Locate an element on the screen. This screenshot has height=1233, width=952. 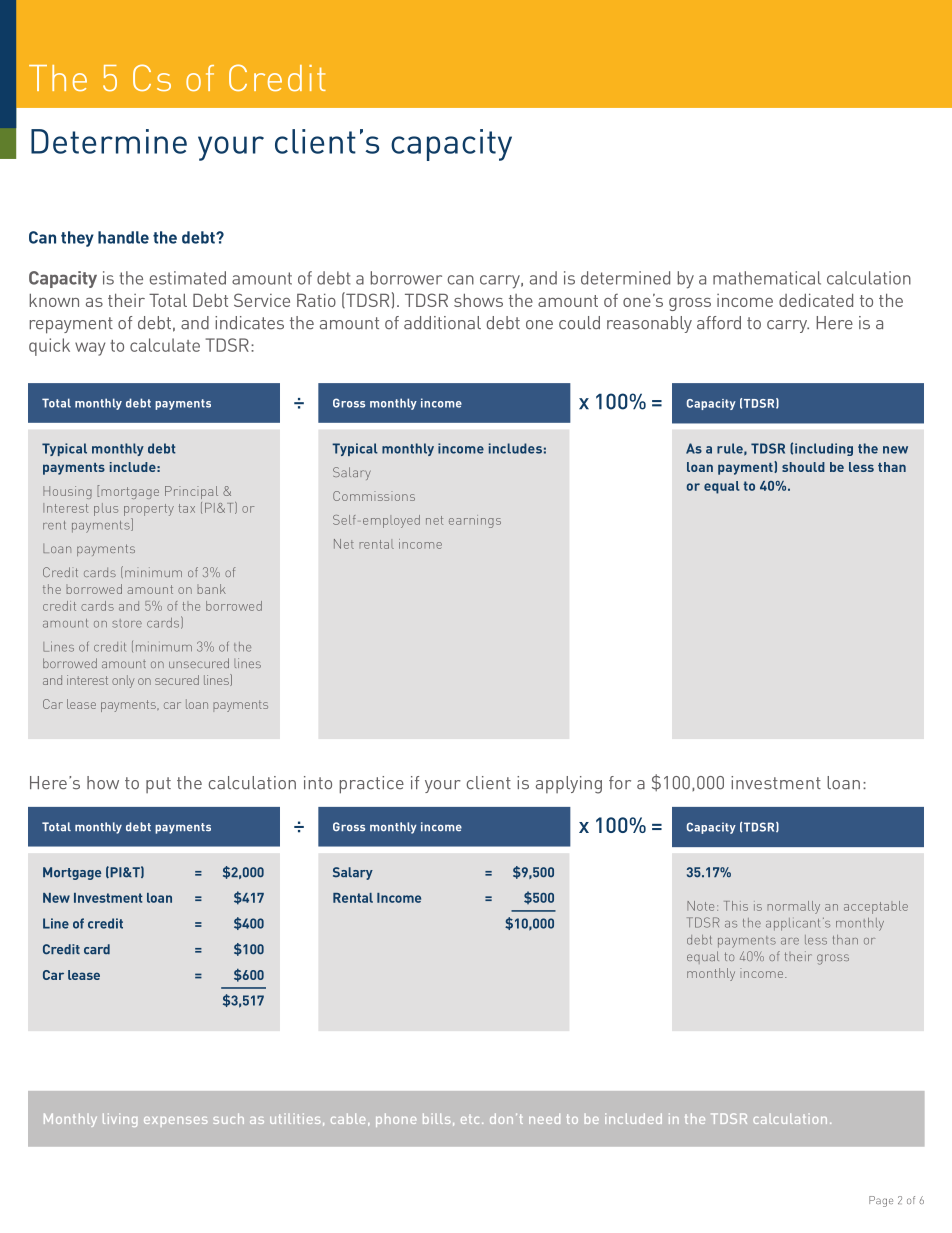
estimated is located at coordinates (188, 278).
